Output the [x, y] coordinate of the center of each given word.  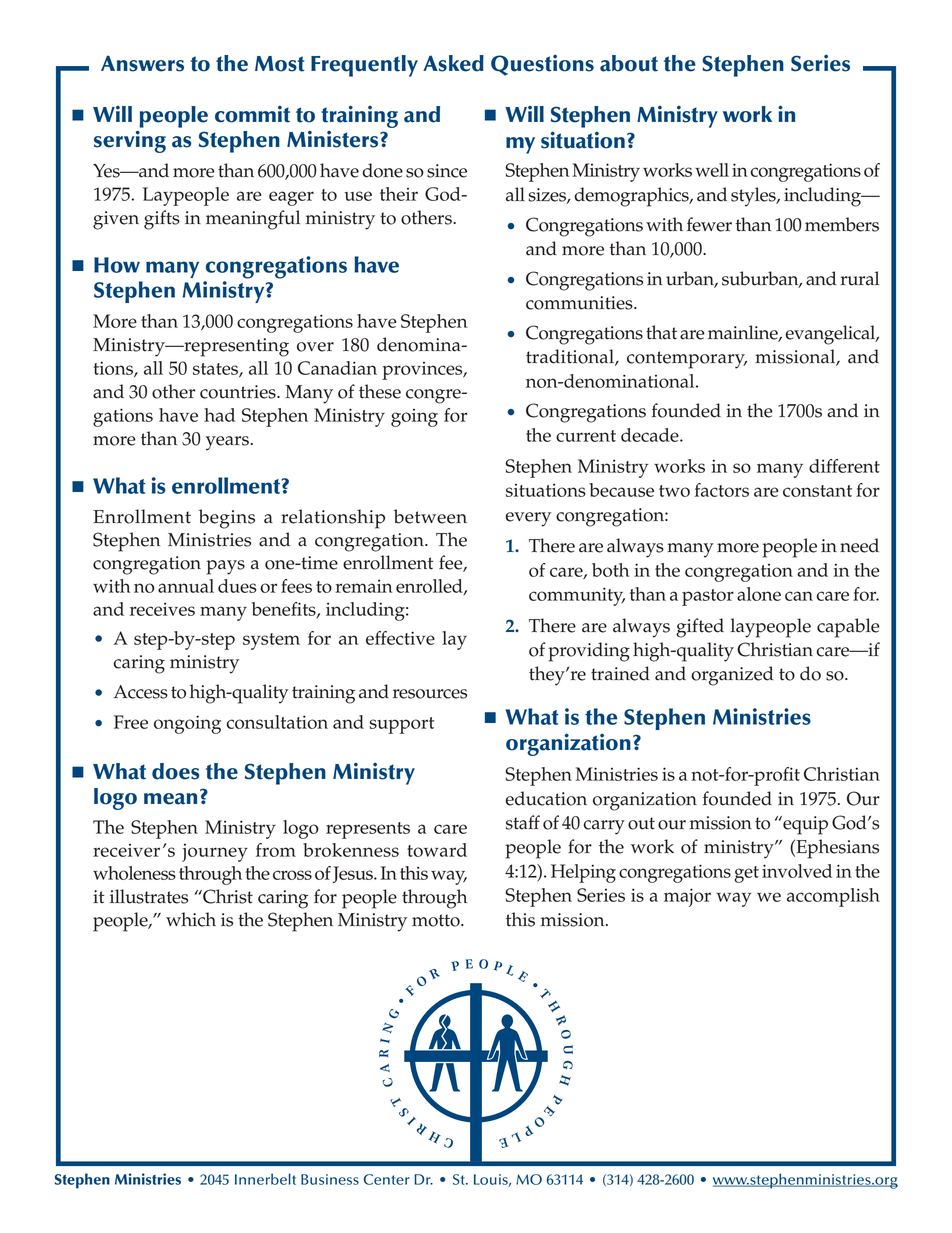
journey [215, 852]
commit [252, 114]
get [746, 874]
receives [162, 609]
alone [759, 594]
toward [437, 850]
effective [400, 638]
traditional [571, 357]
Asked [453, 63]
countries [239, 392]
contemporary [687, 360]
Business [330, 1179]
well [712, 170]
